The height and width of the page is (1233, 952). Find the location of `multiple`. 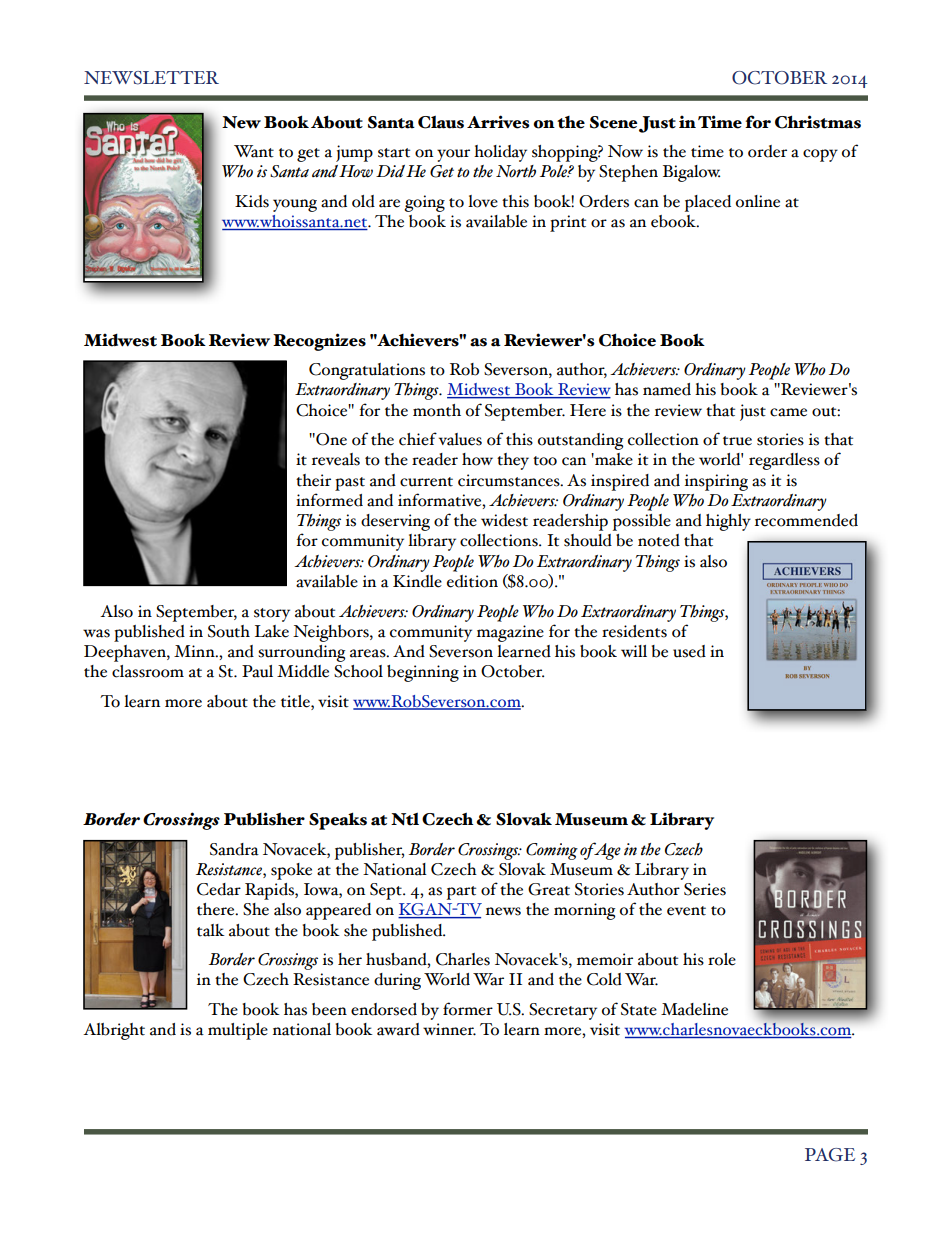

multiple is located at coordinates (238, 1031).
